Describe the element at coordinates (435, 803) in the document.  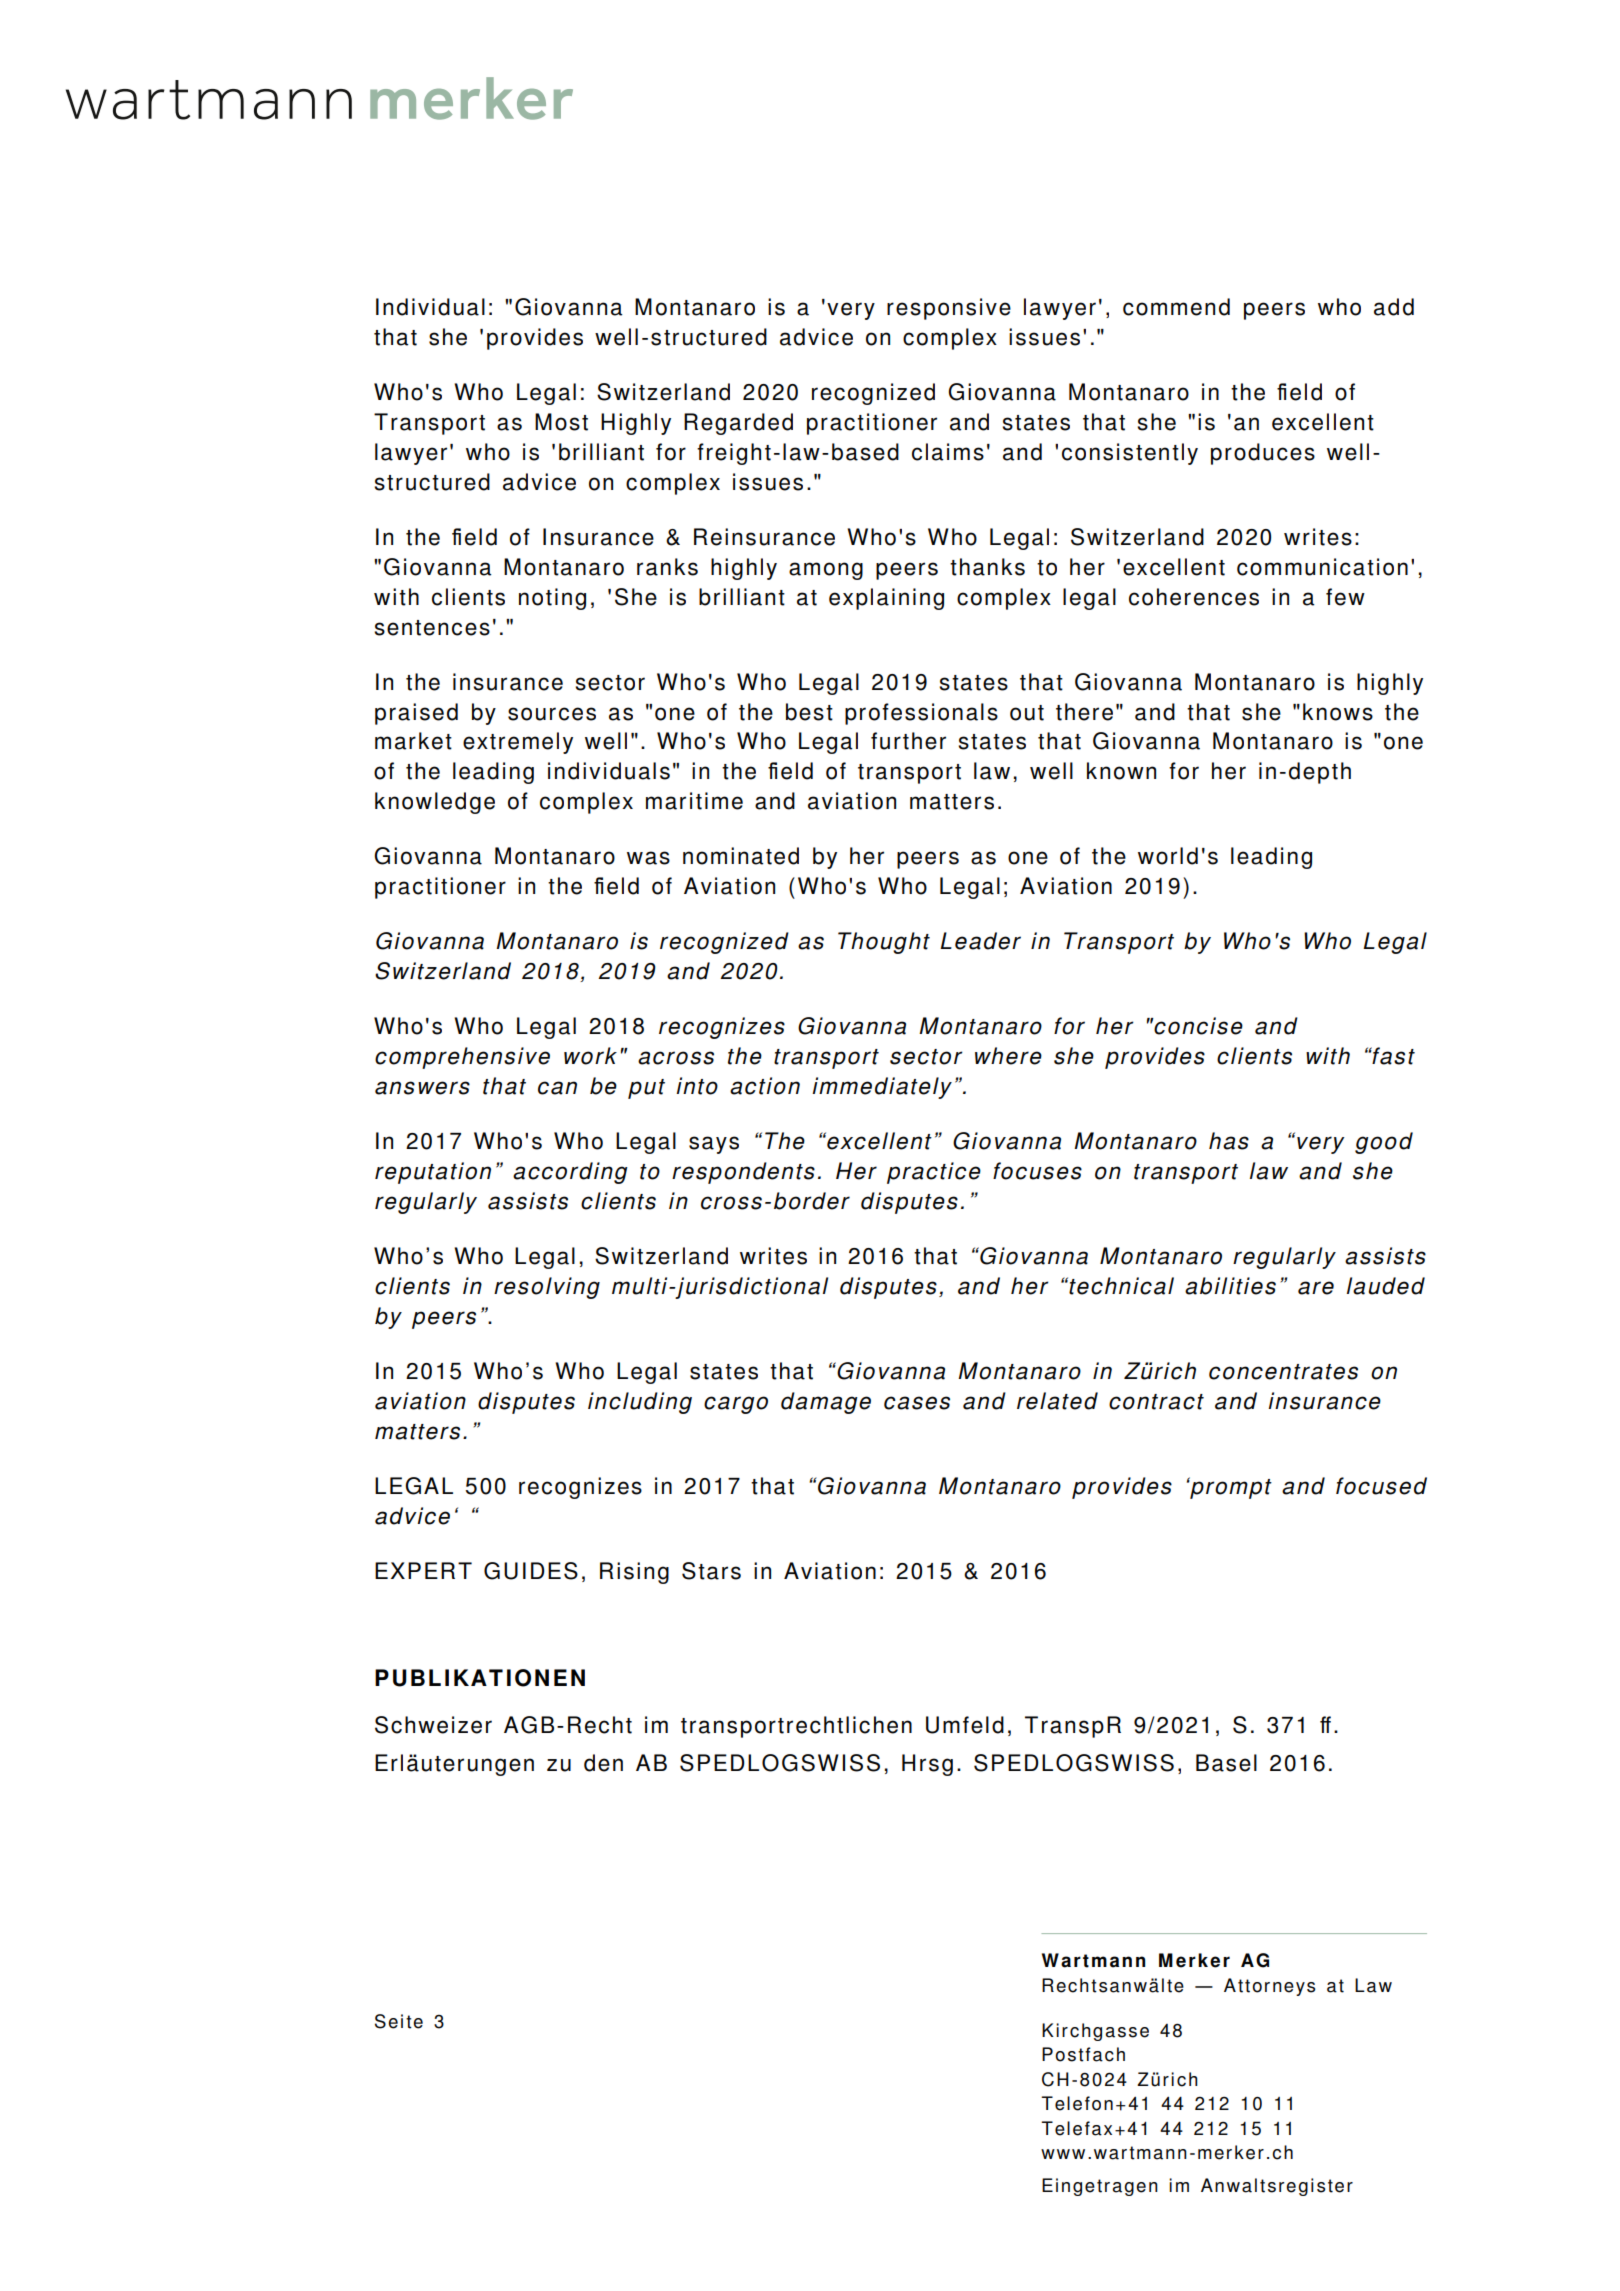
I see `knowledge` at that location.
